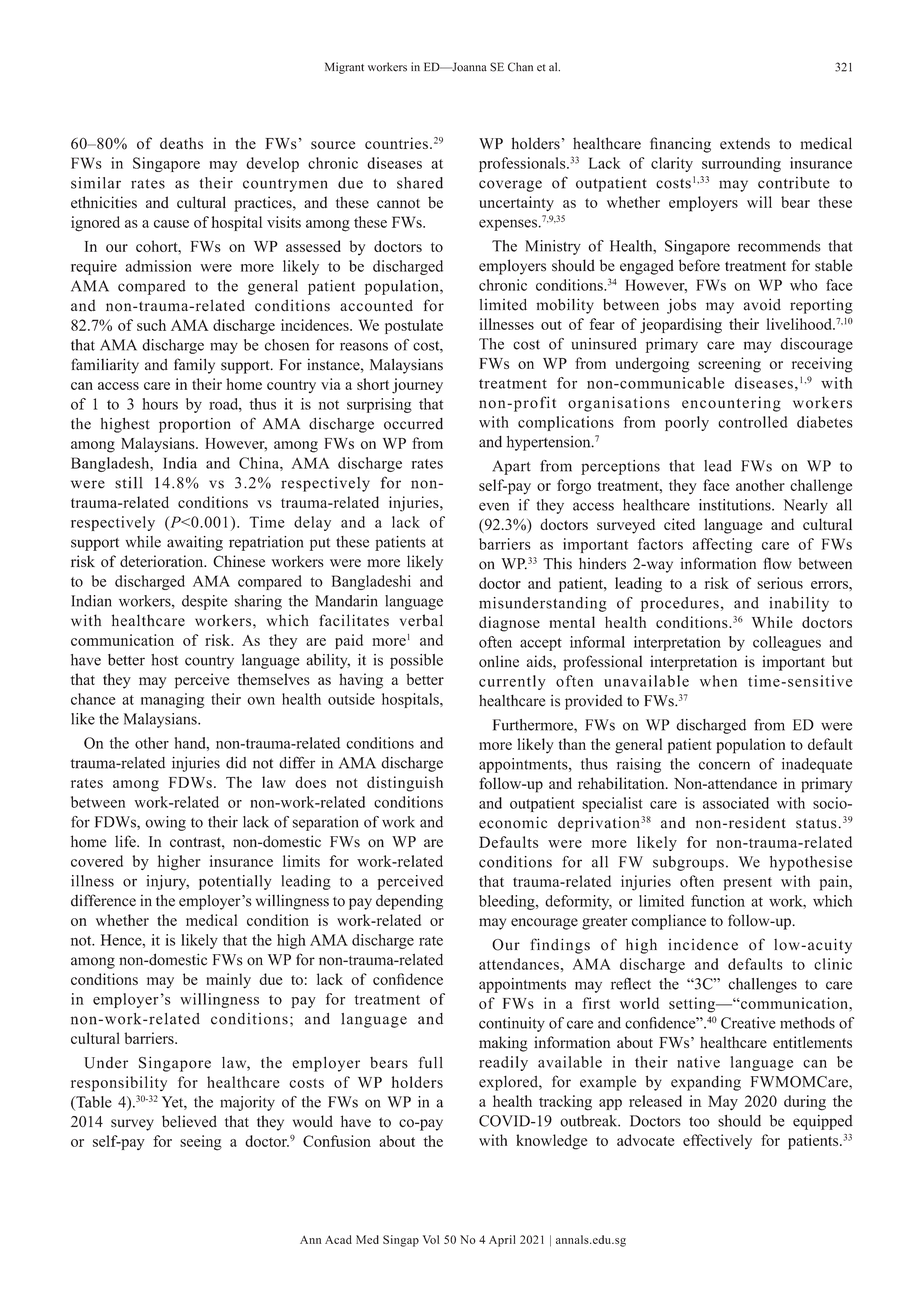 The width and height of the image is (924, 1308). What do you see at coordinates (201, 1143) in the image?
I see `seeing` at bounding box center [201, 1143].
